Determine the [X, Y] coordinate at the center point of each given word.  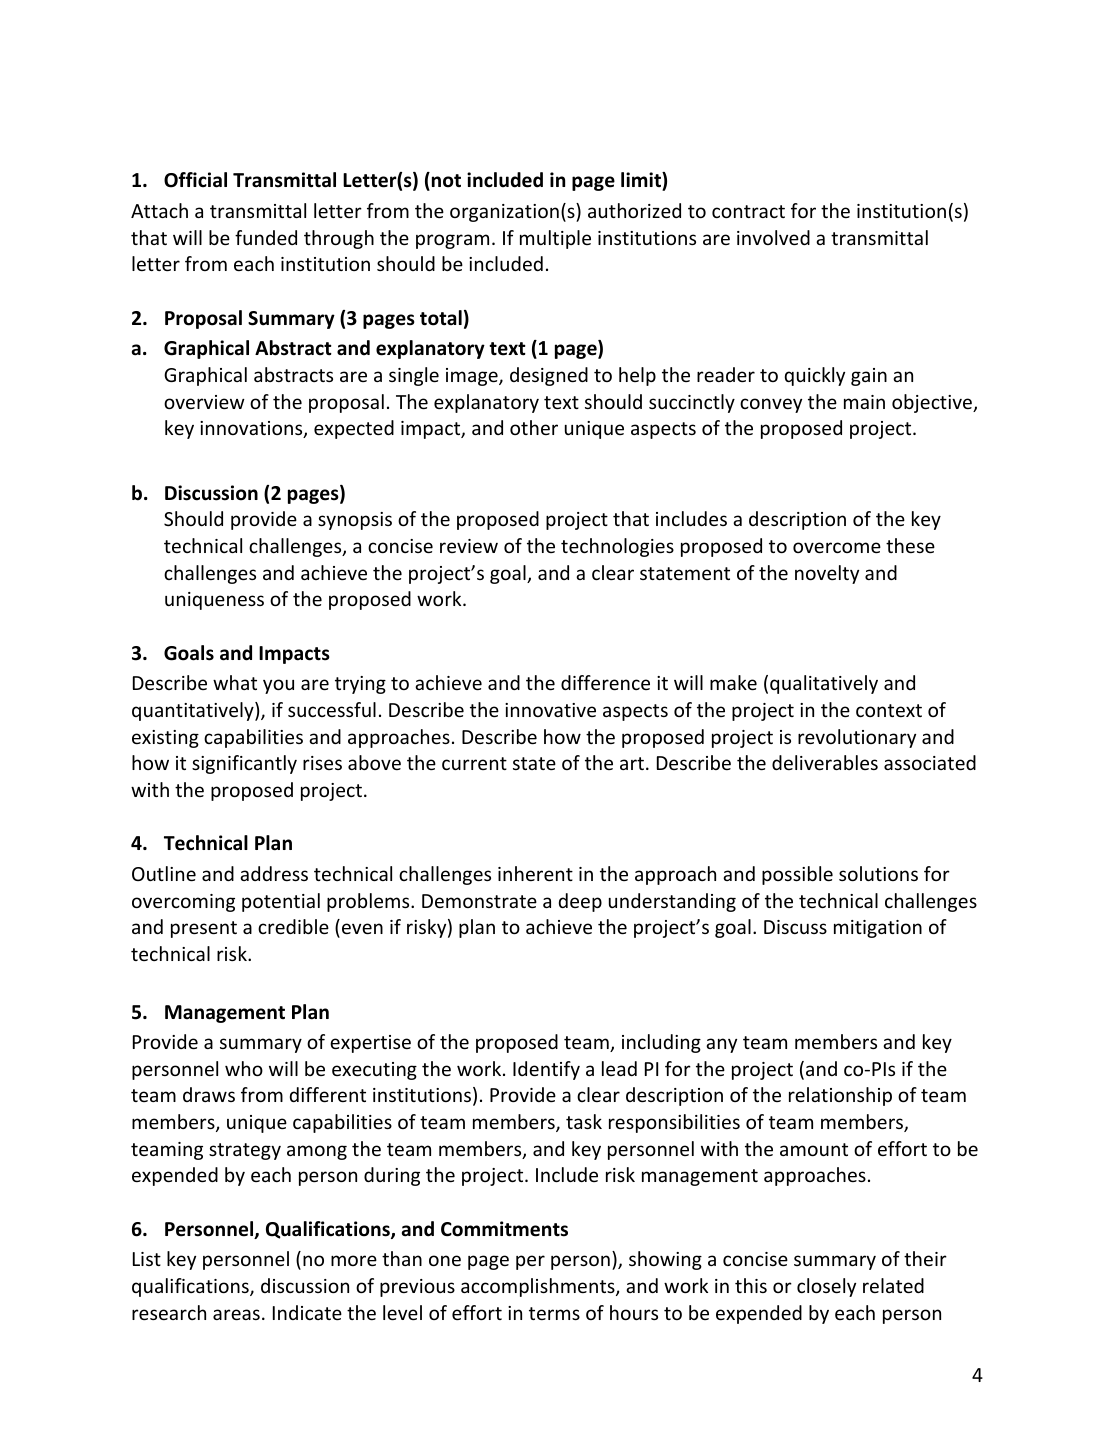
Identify [546, 1070]
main [864, 402]
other [534, 427]
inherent [535, 873]
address [274, 873]
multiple [555, 239]
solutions [878, 873]
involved [773, 237]
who [244, 1068]
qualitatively [824, 684]
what [235, 682]
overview [204, 402]
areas [236, 1314]
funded [266, 237]
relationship [840, 1096]
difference [605, 682]
